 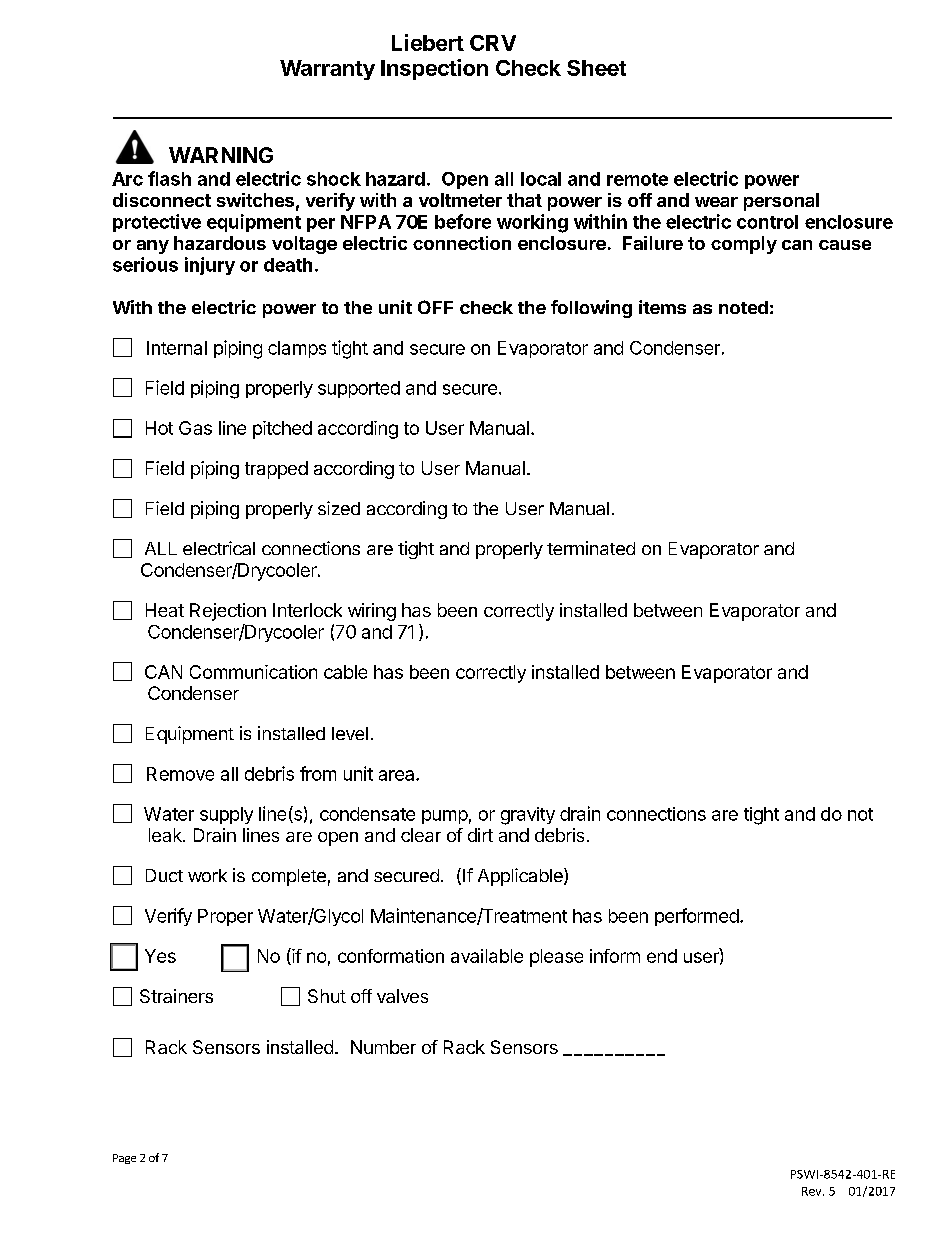 What do you see at coordinates (813, 1191) in the document?
I see `Rev` at bounding box center [813, 1191].
